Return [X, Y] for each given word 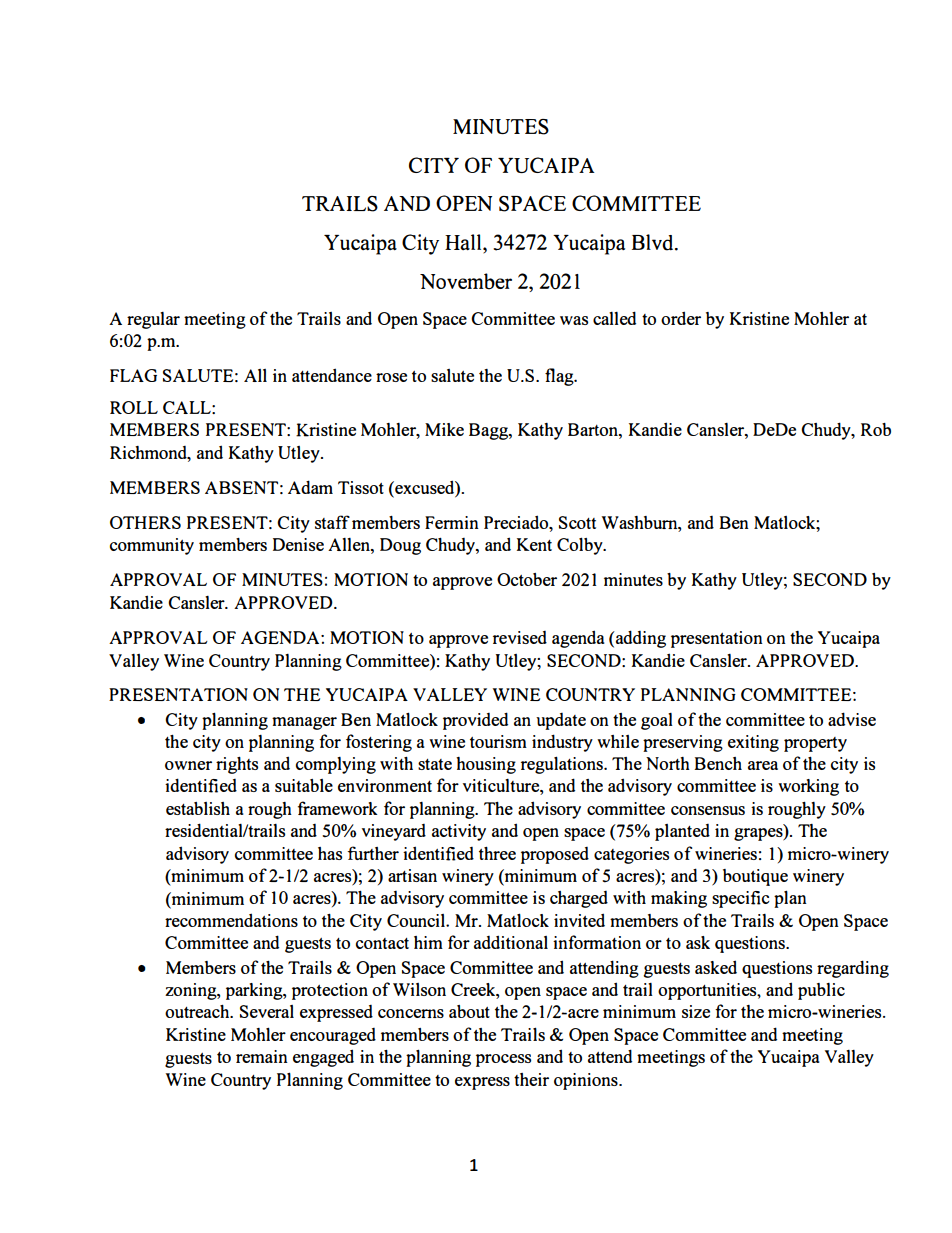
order [681, 318]
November [466, 281]
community [152, 546]
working [808, 787]
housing [486, 765]
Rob [876, 429]
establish [198, 808]
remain [262, 1056]
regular [153, 320]
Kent [534, 544]
